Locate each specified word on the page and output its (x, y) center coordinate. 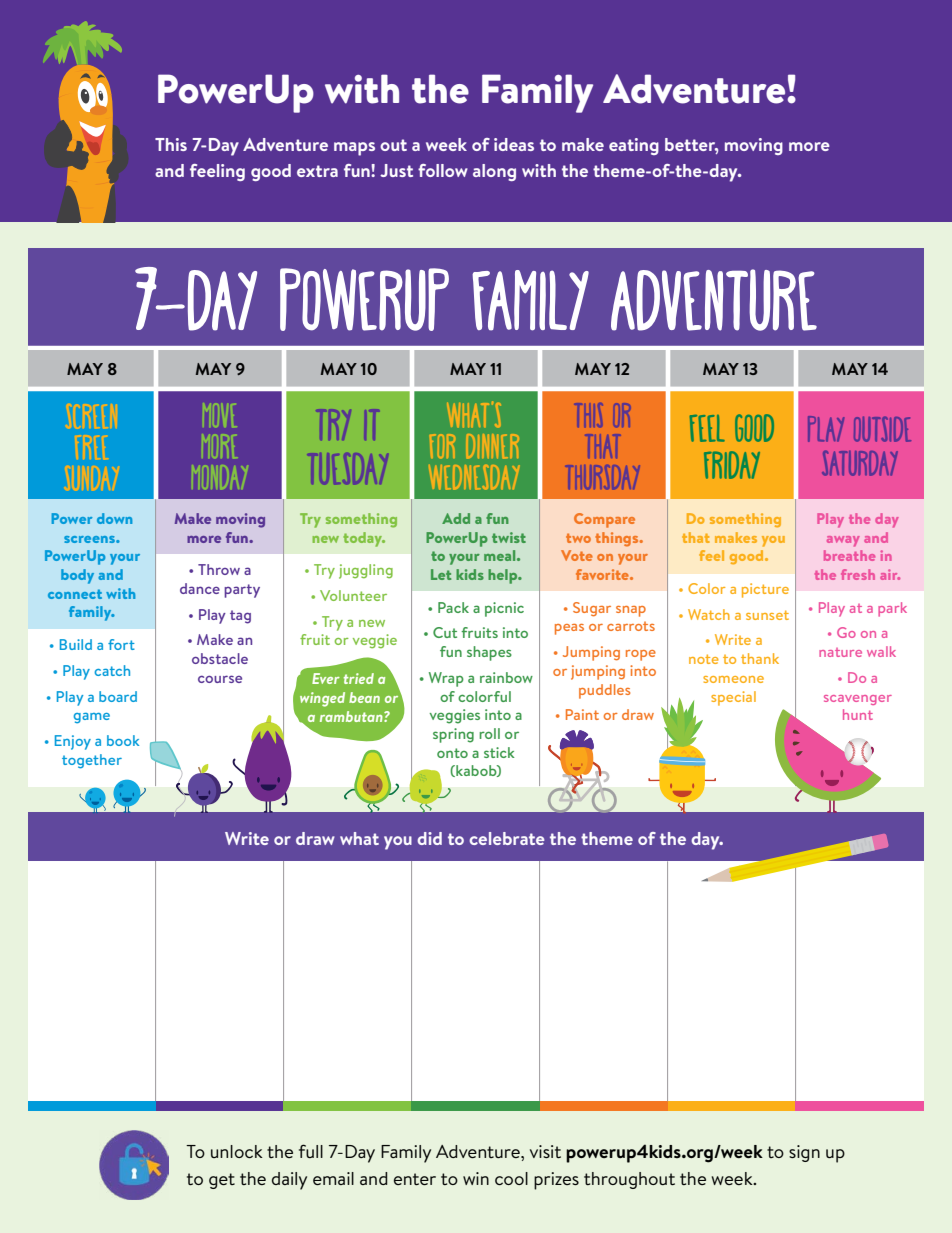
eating (634, 146)
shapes (489, 653)
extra (317, 171)
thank (760, 658)
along (494, 172)
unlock (237, 1151)
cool (511, 1178)
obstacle (220, 658)
